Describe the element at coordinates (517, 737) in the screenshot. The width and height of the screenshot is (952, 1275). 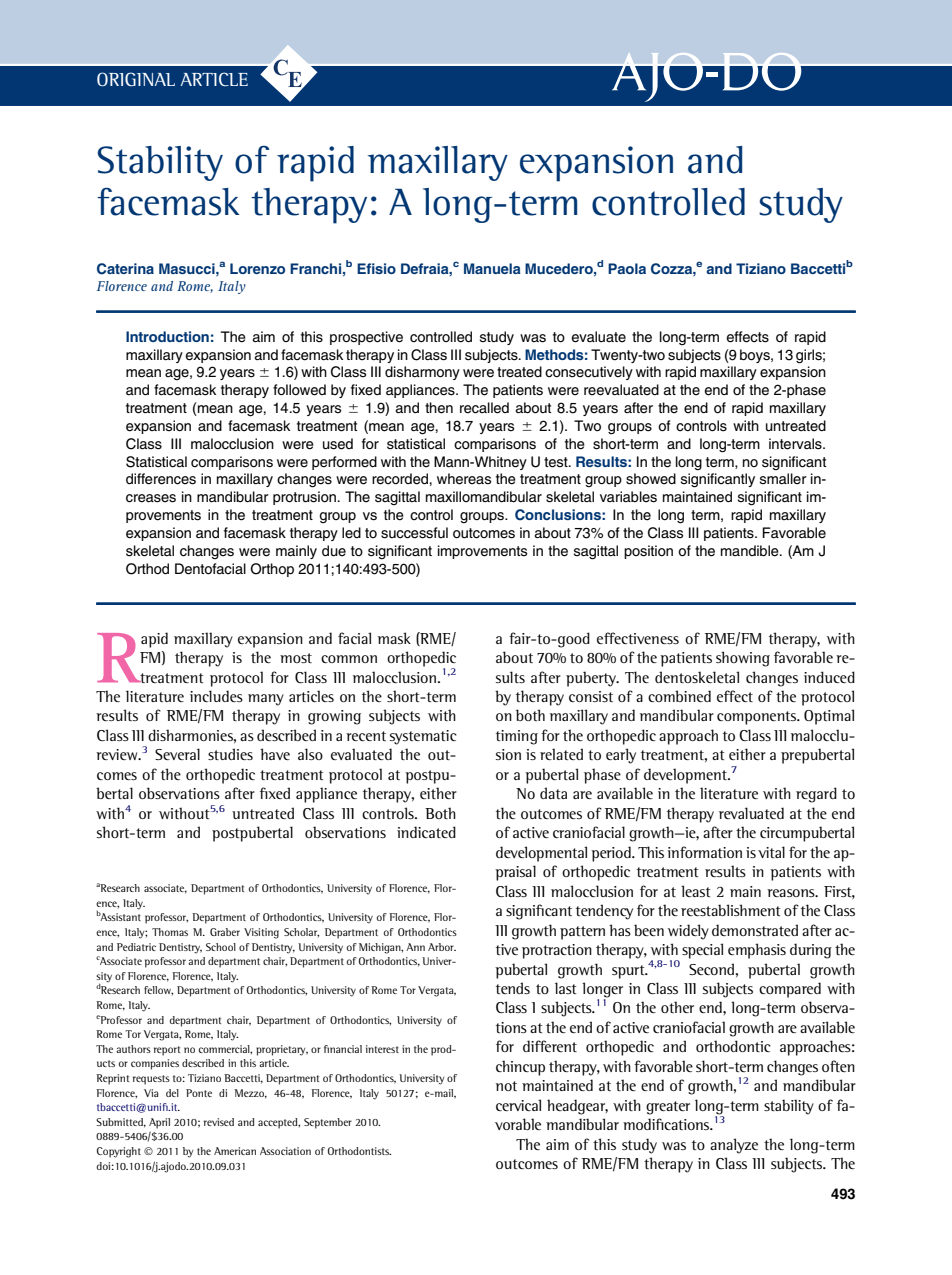
I see `timing` at that location.
